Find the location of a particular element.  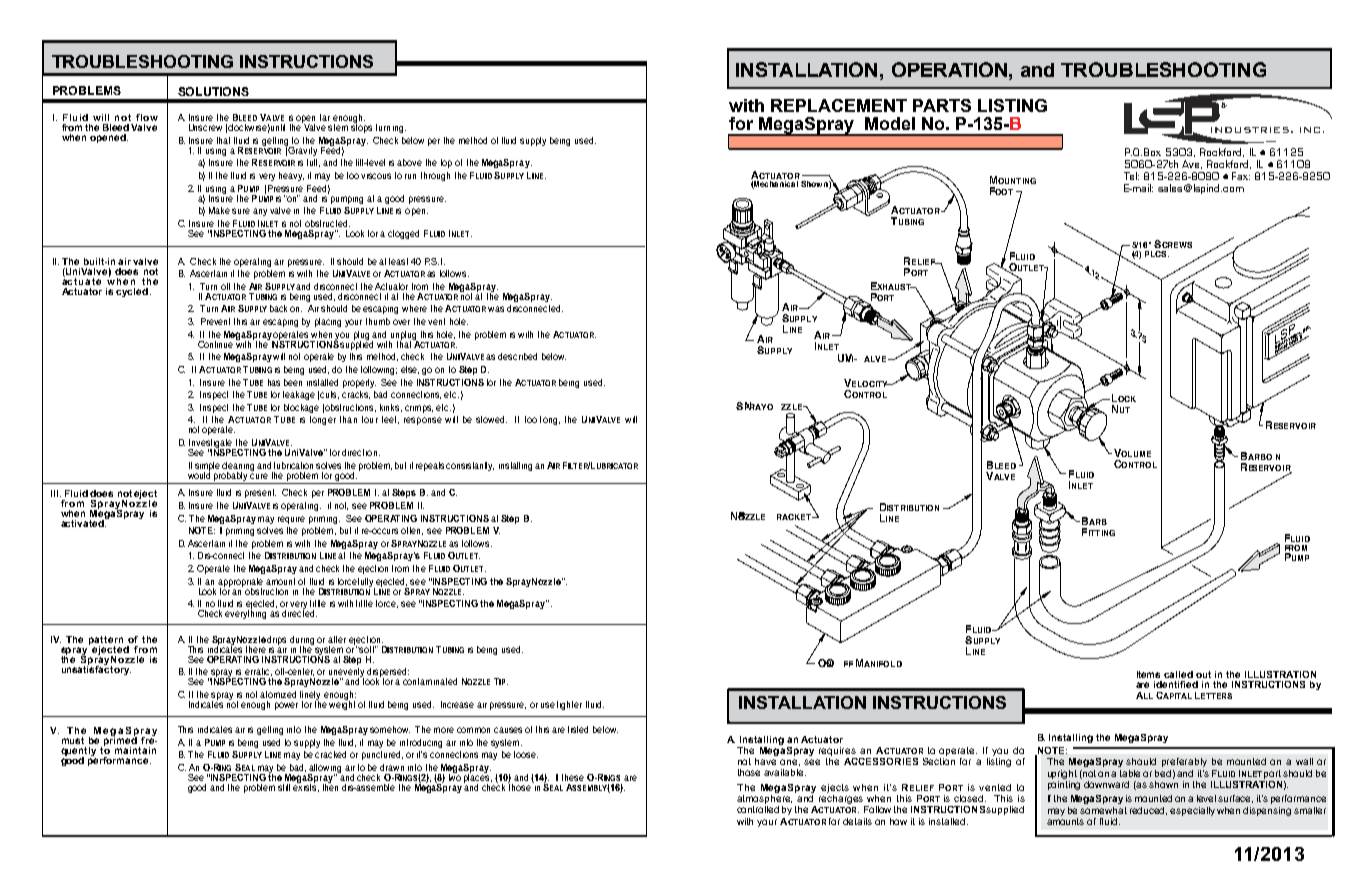

drips is located at coordinates (276, 640).
